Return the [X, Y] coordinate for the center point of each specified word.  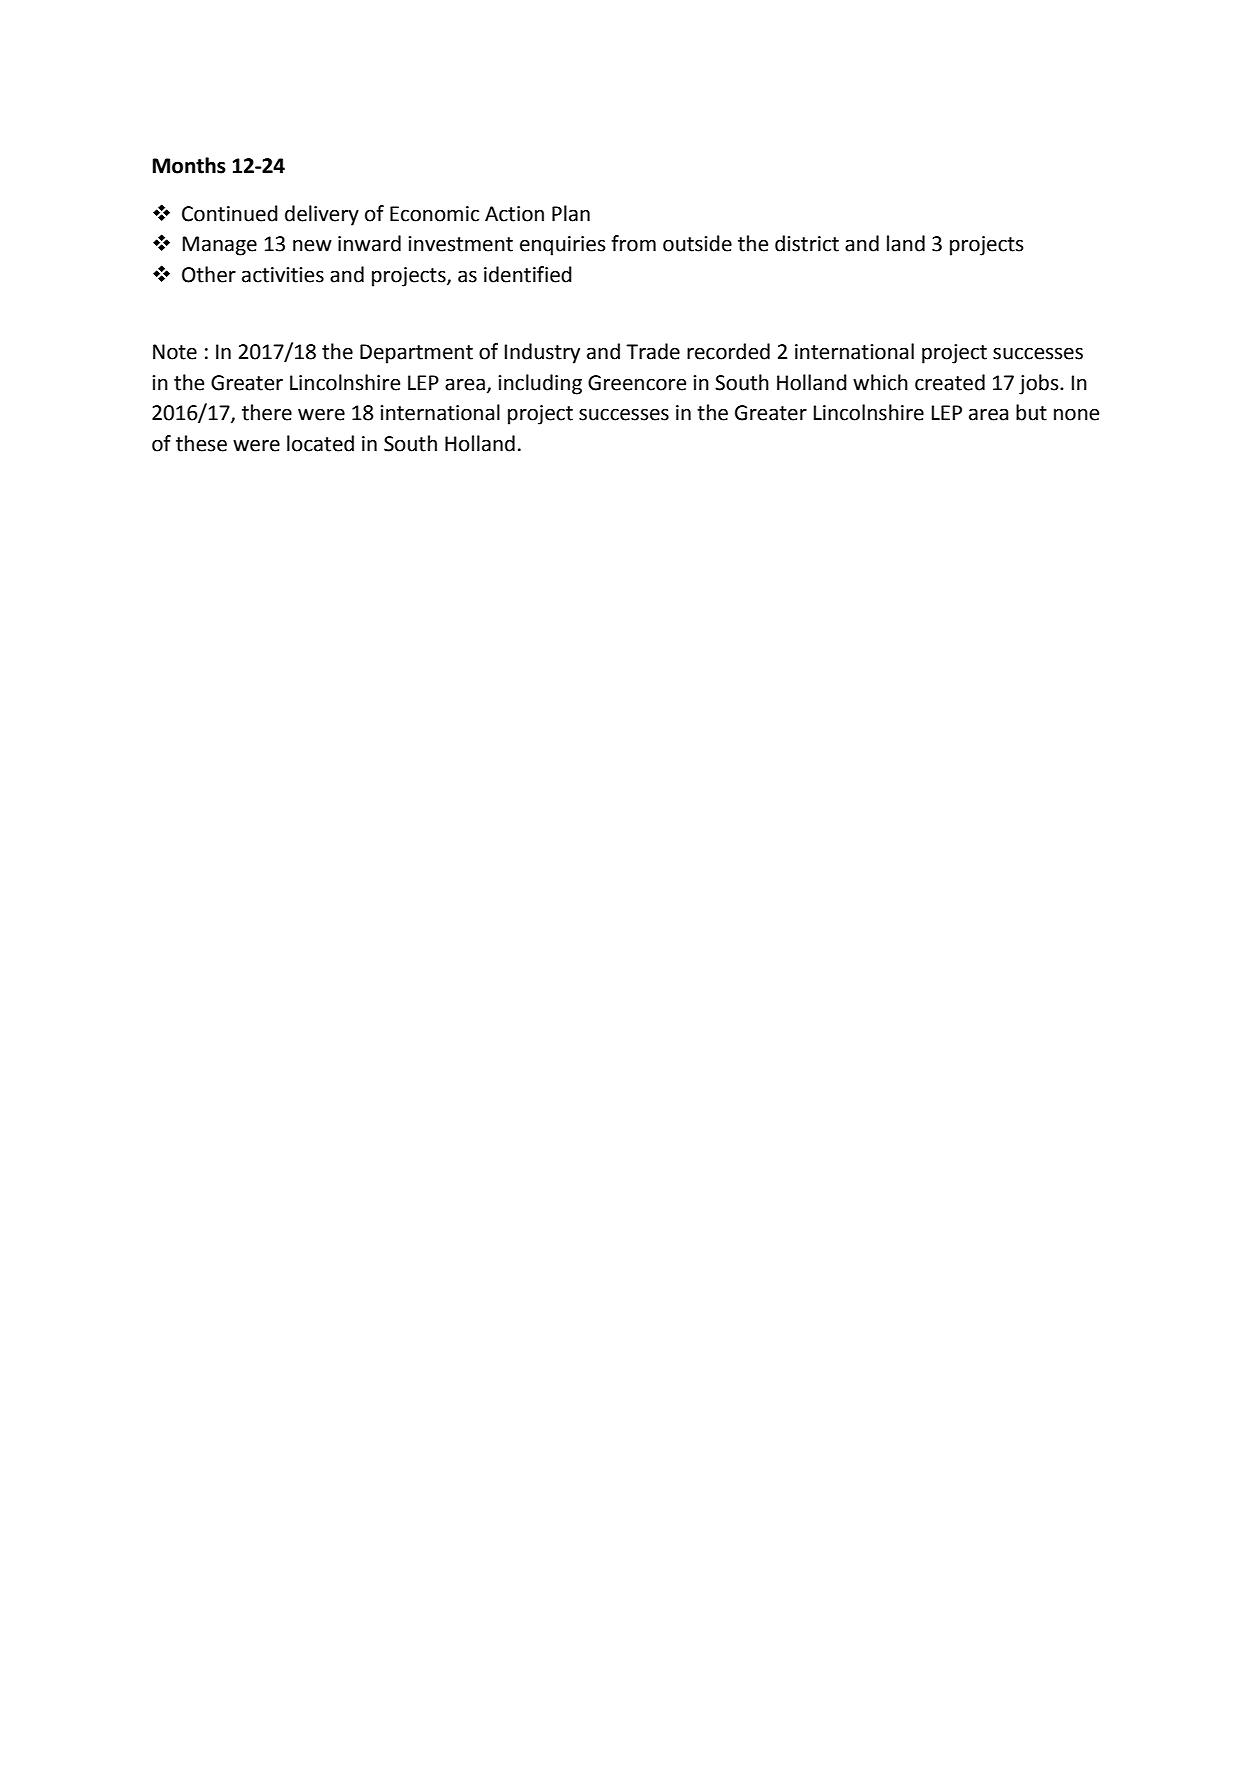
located [320, 443]
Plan [571, 213]
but [1031, 412]
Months [189, 165]
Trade [653, 351]
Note [175, 352]
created [950, 382]
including [540, 384]
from [633, 243]
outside [697, 243]
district [807, 243]
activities [283, 275]
